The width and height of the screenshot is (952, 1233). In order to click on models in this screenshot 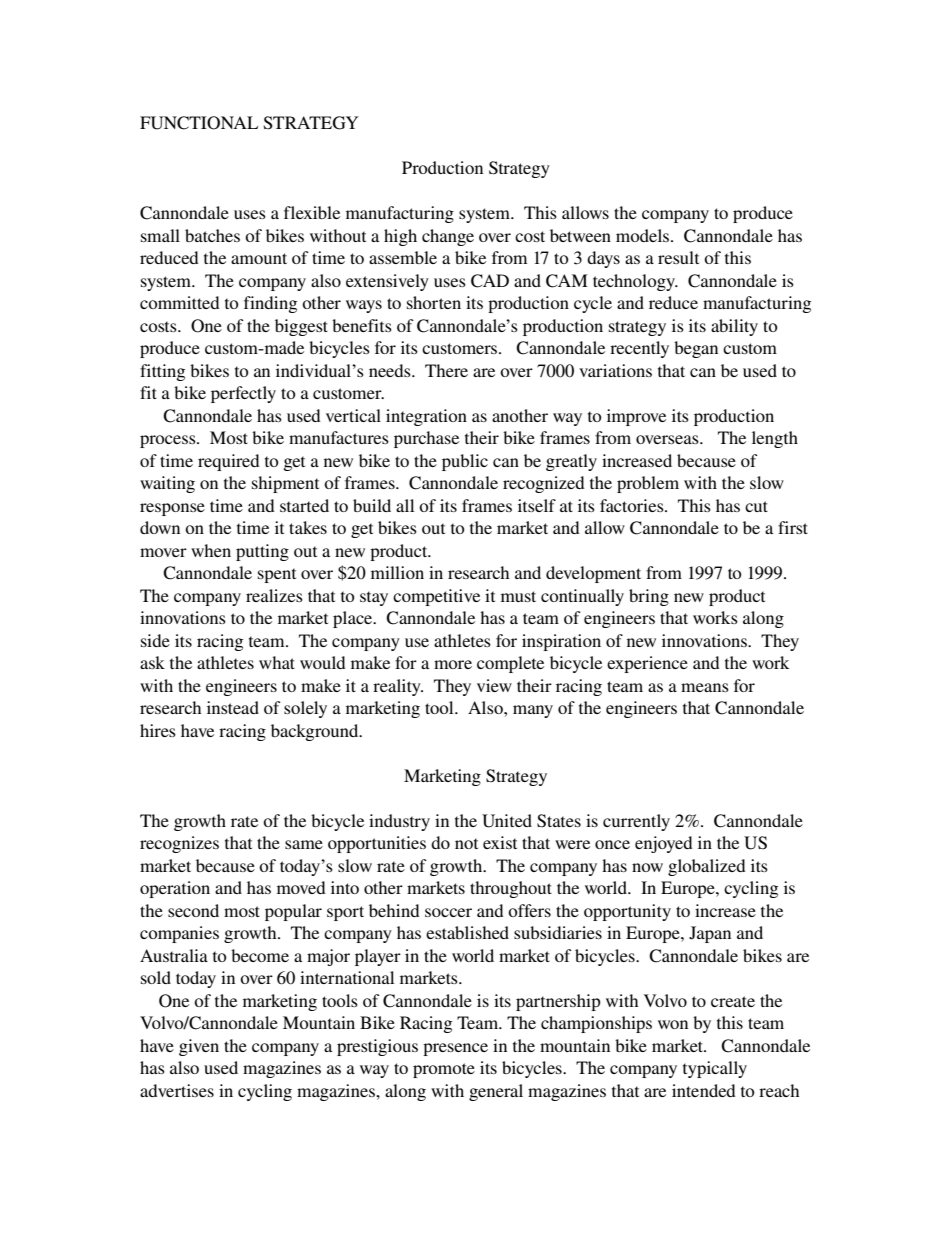, I will do `click(644, 235)`.
